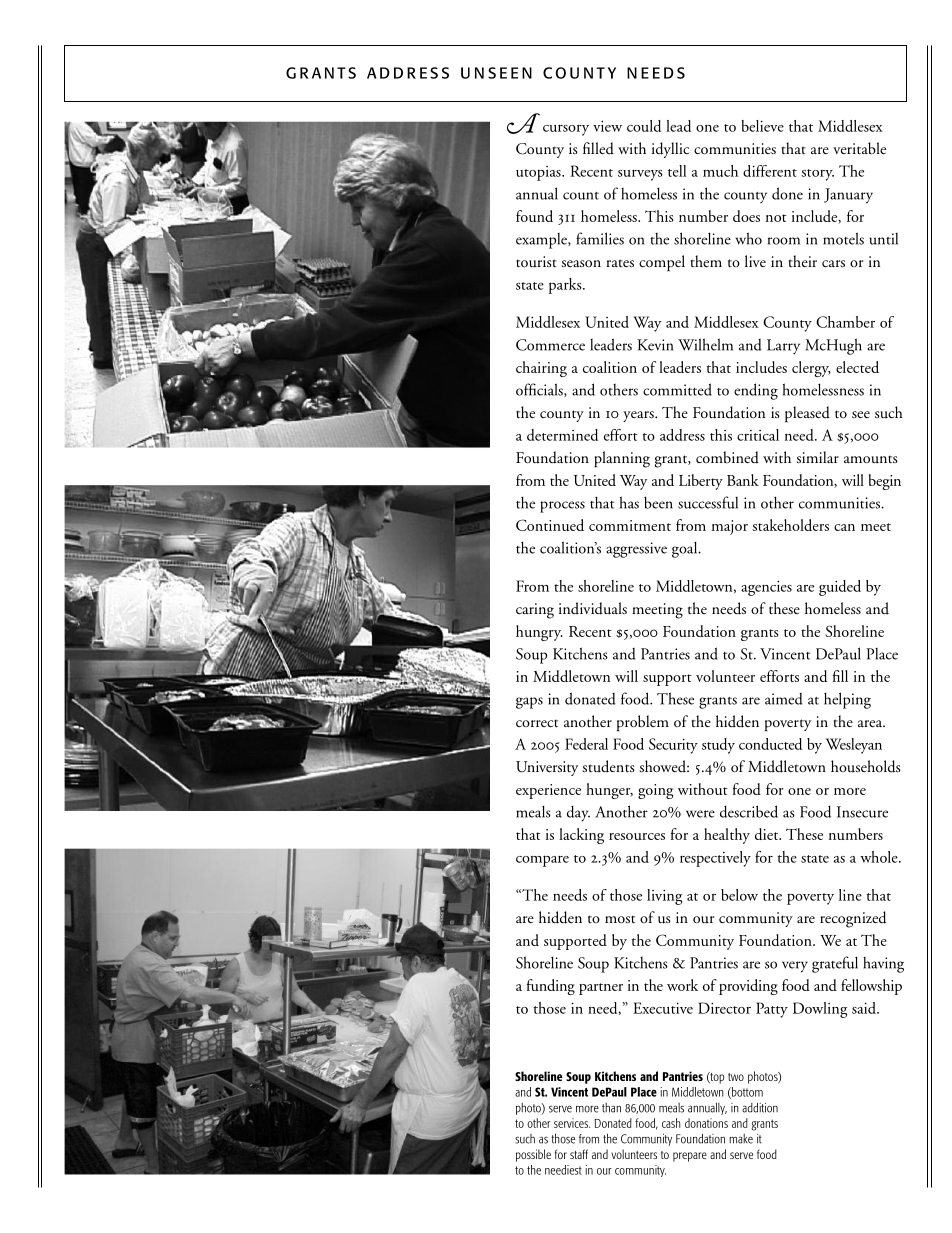 Image resolution: width=952 pixels, height=1233 pixels. What do you see at coordinates (859, 148) in the document?
I see `veritable` at bounding box center [859, 148].
